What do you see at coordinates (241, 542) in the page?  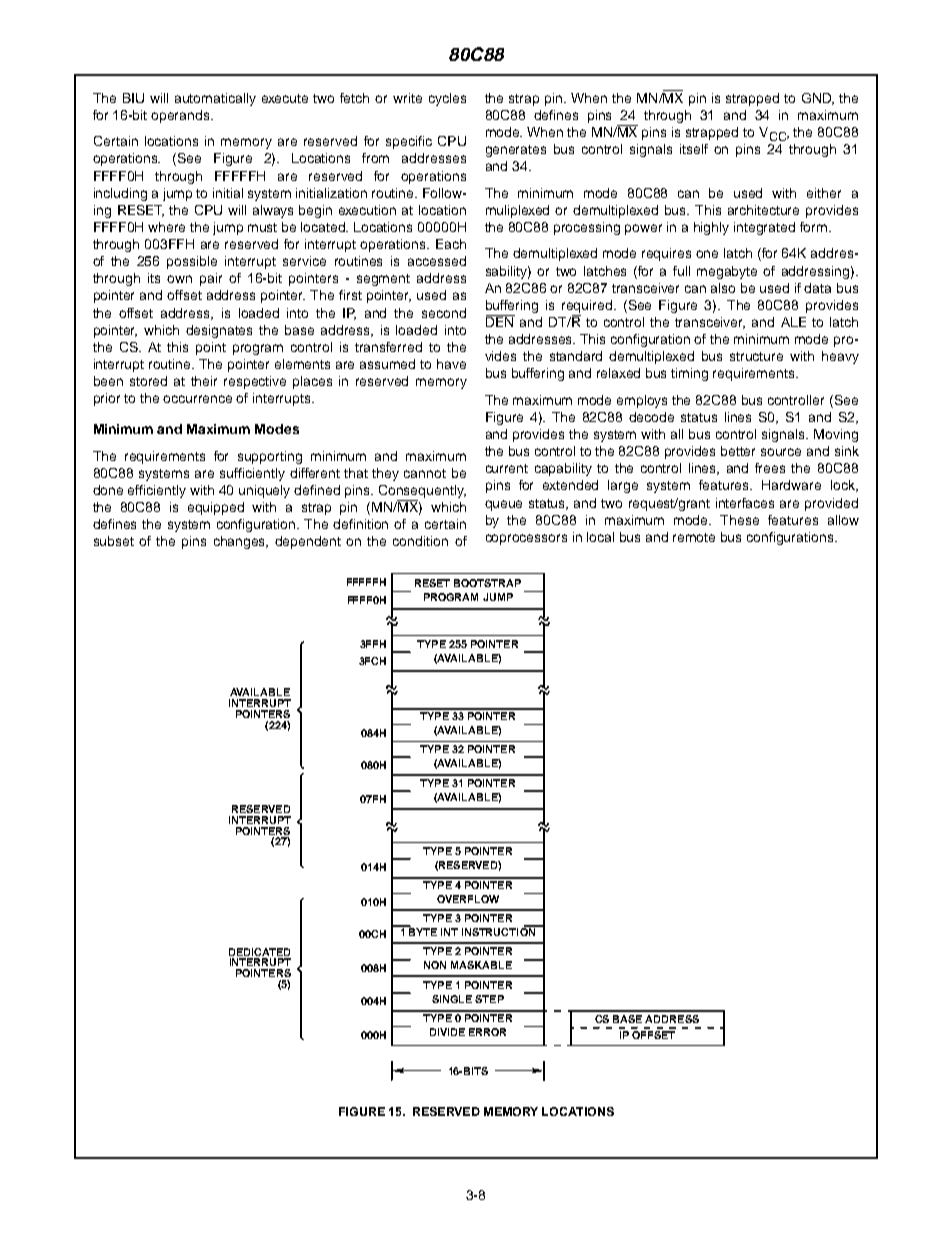 I see `changes` at bounding box center [241, 542].
